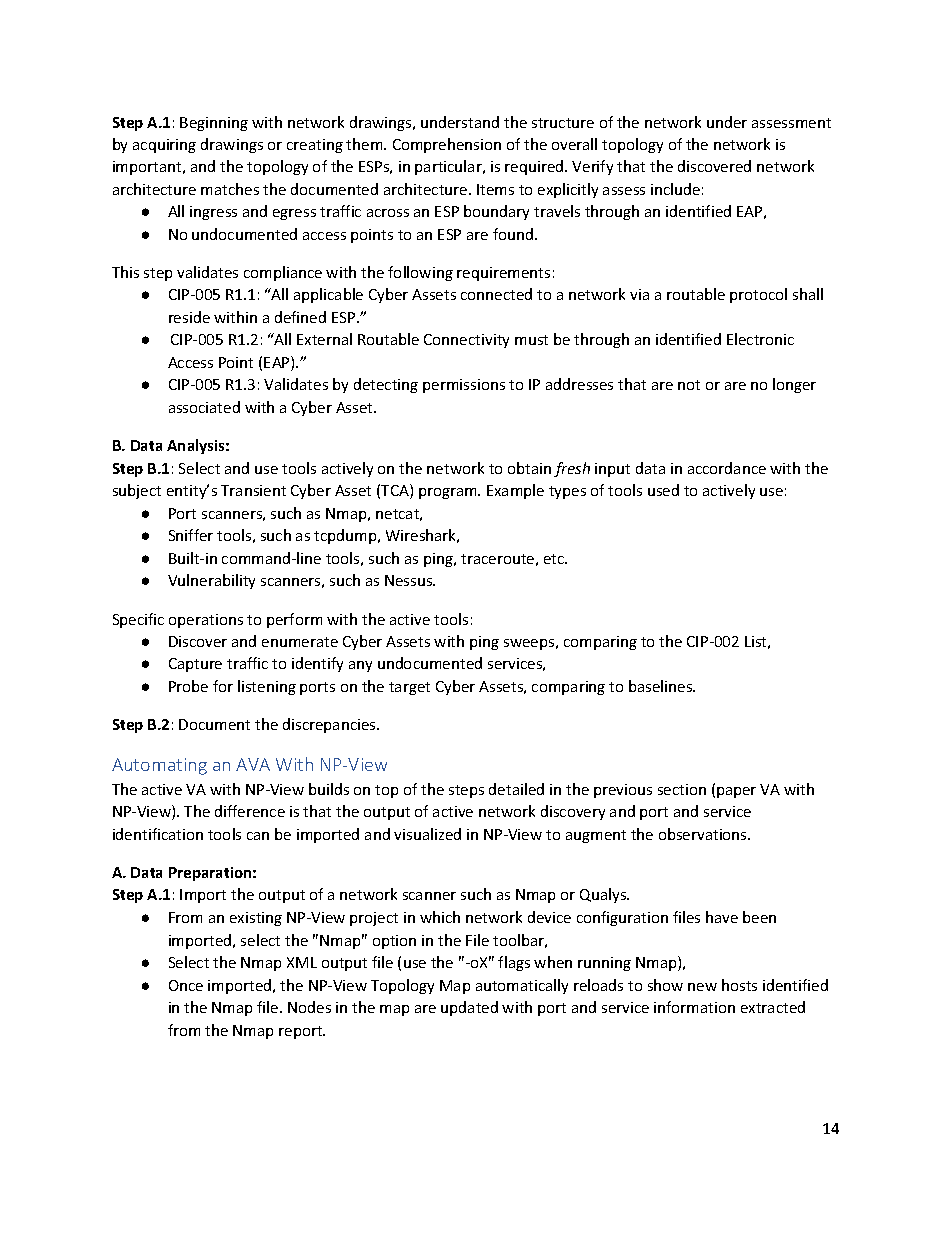  What do you see at coordinates (675, 189) in the screenshot?
I see `include` at bounding box center [675, 189].
